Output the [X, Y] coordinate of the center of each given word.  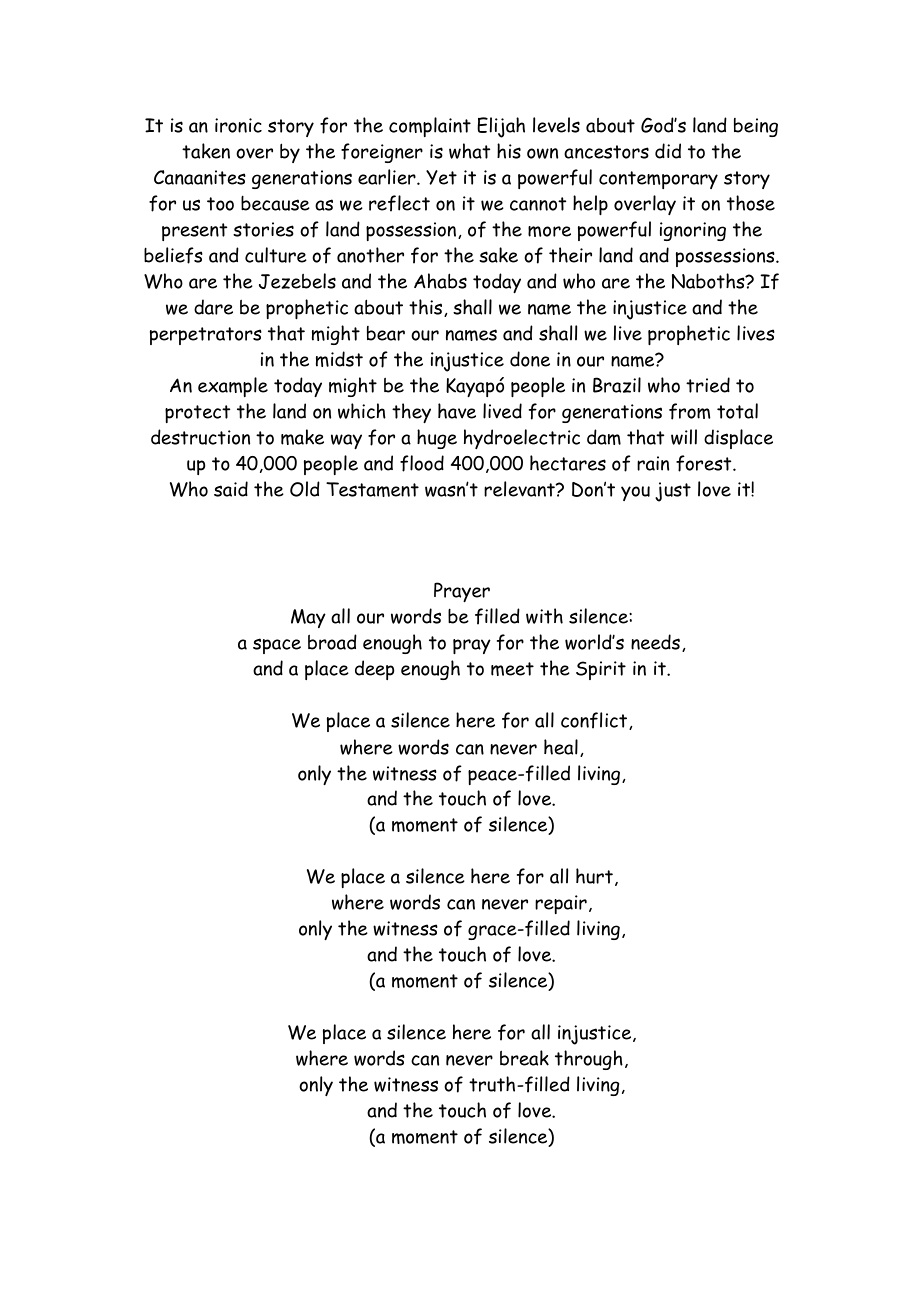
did [668, 151]
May [308, 618]
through [589, 1060]
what [469, 151]
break [524, 1058]
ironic [238, 125]
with [544, 616]
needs [655, 642]
